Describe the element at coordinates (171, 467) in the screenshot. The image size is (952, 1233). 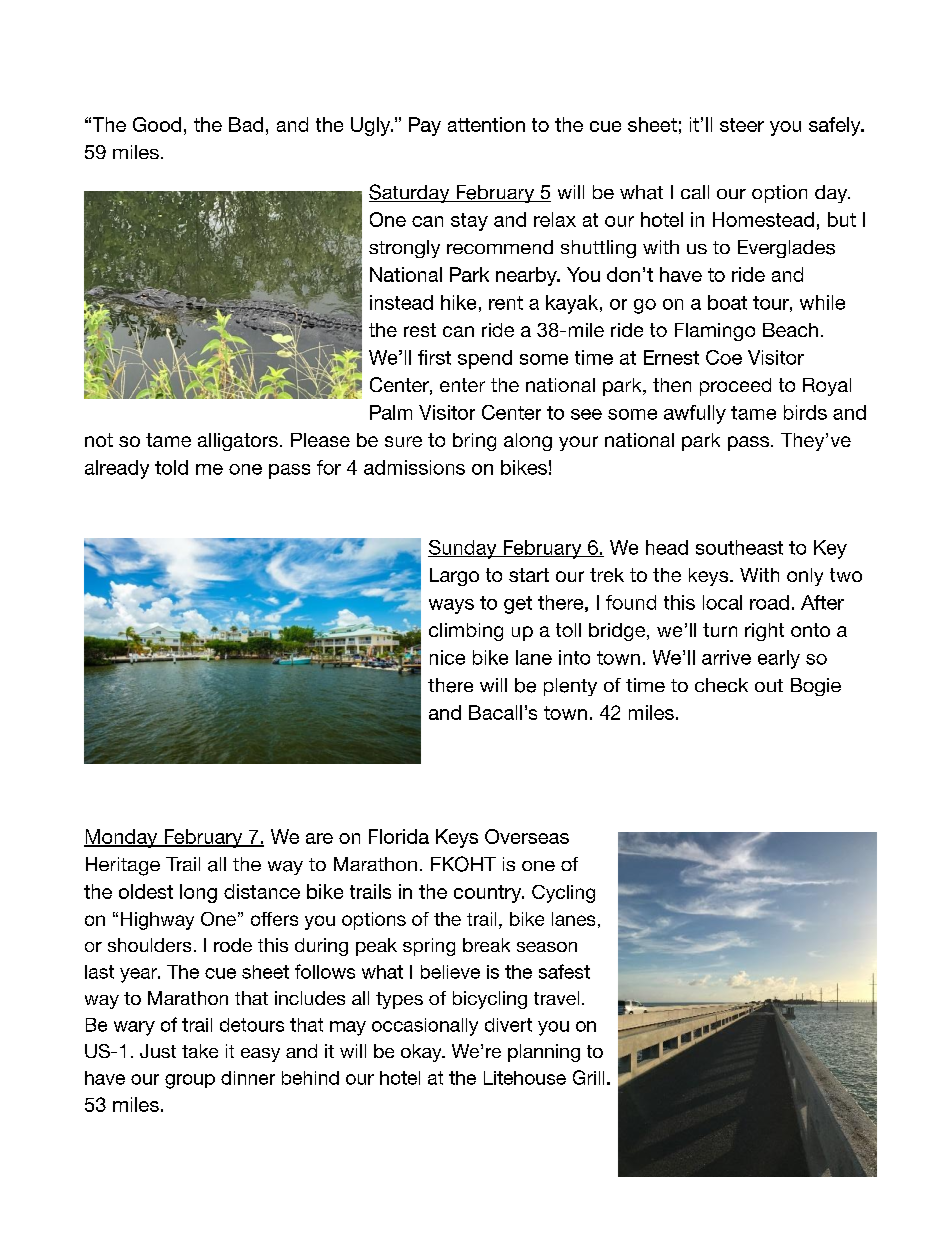
I see `told` at that location.
